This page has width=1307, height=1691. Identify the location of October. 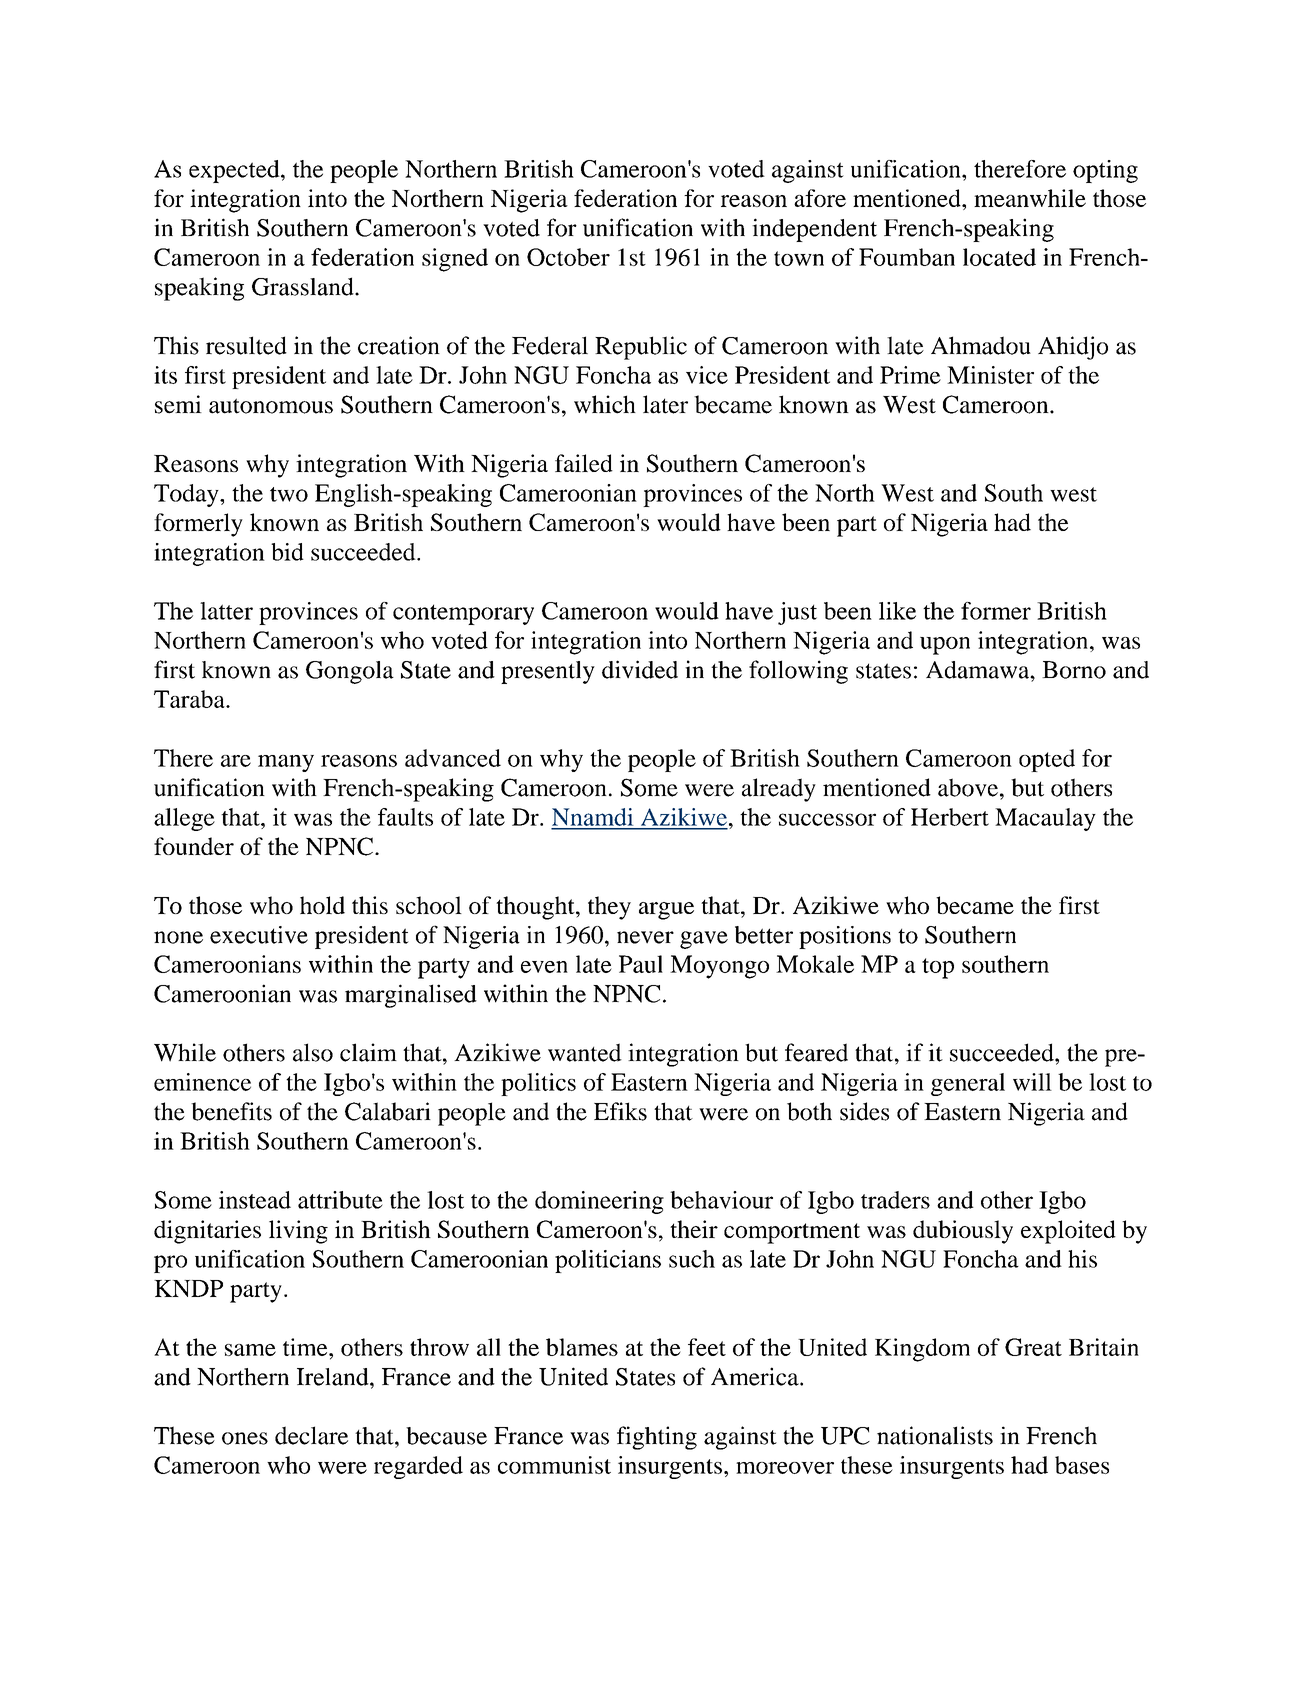
(568, 257).
